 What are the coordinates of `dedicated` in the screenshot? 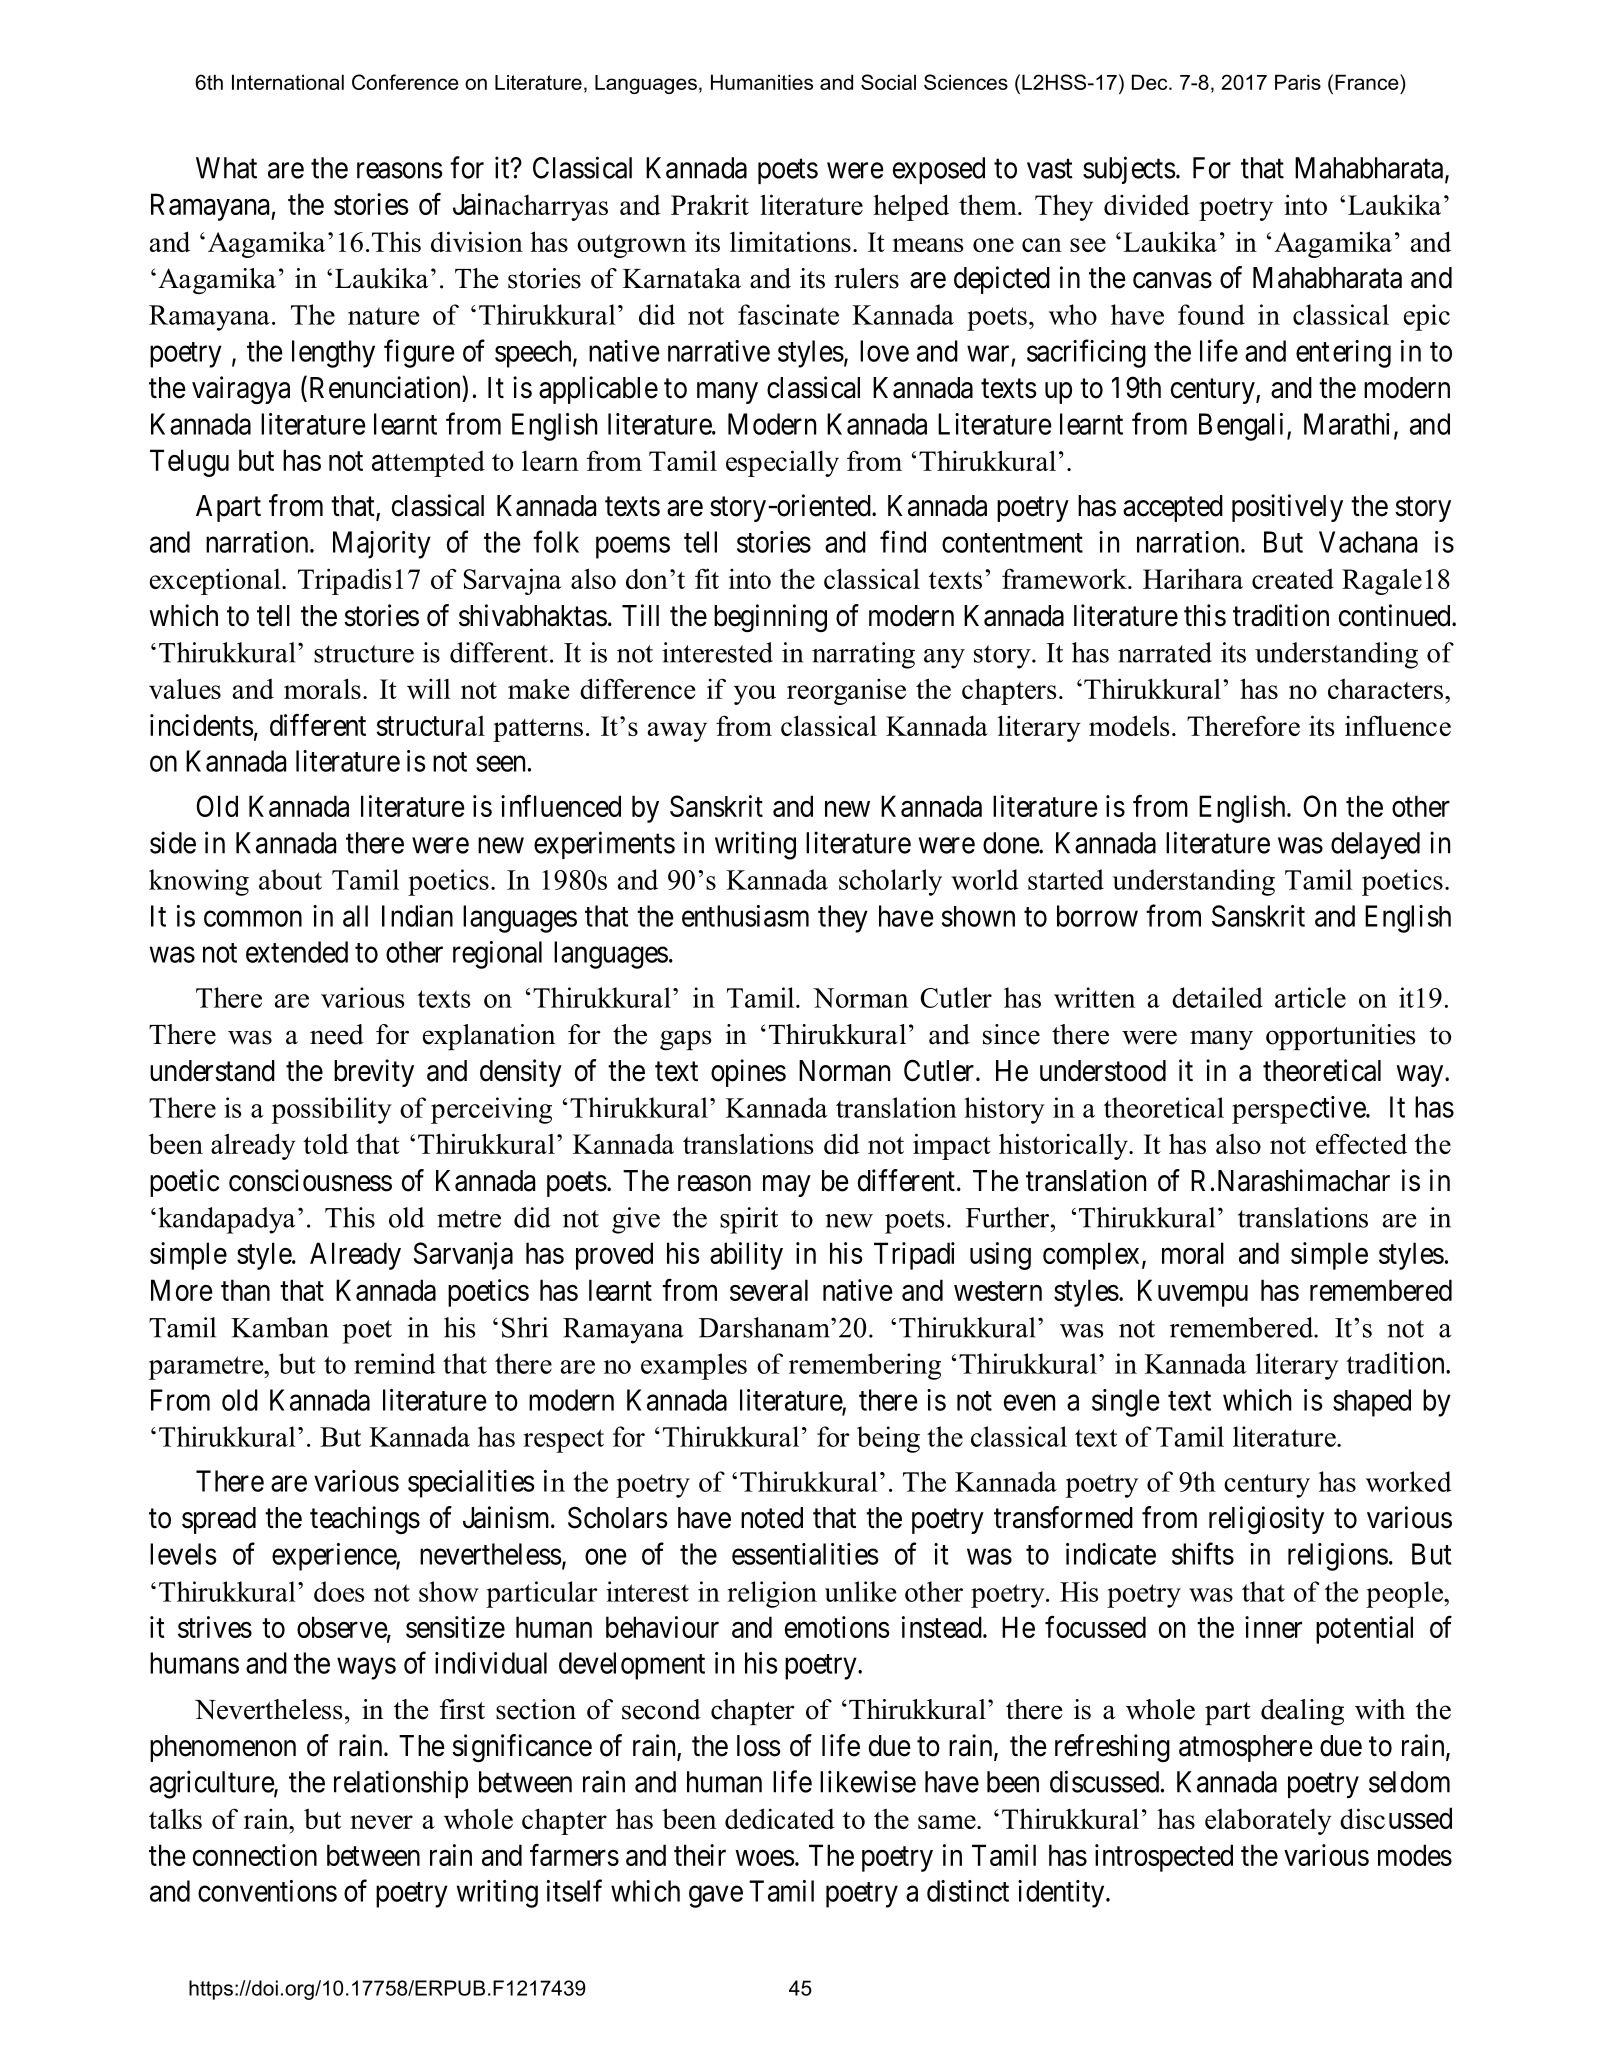 It's located at (780, 1818).
